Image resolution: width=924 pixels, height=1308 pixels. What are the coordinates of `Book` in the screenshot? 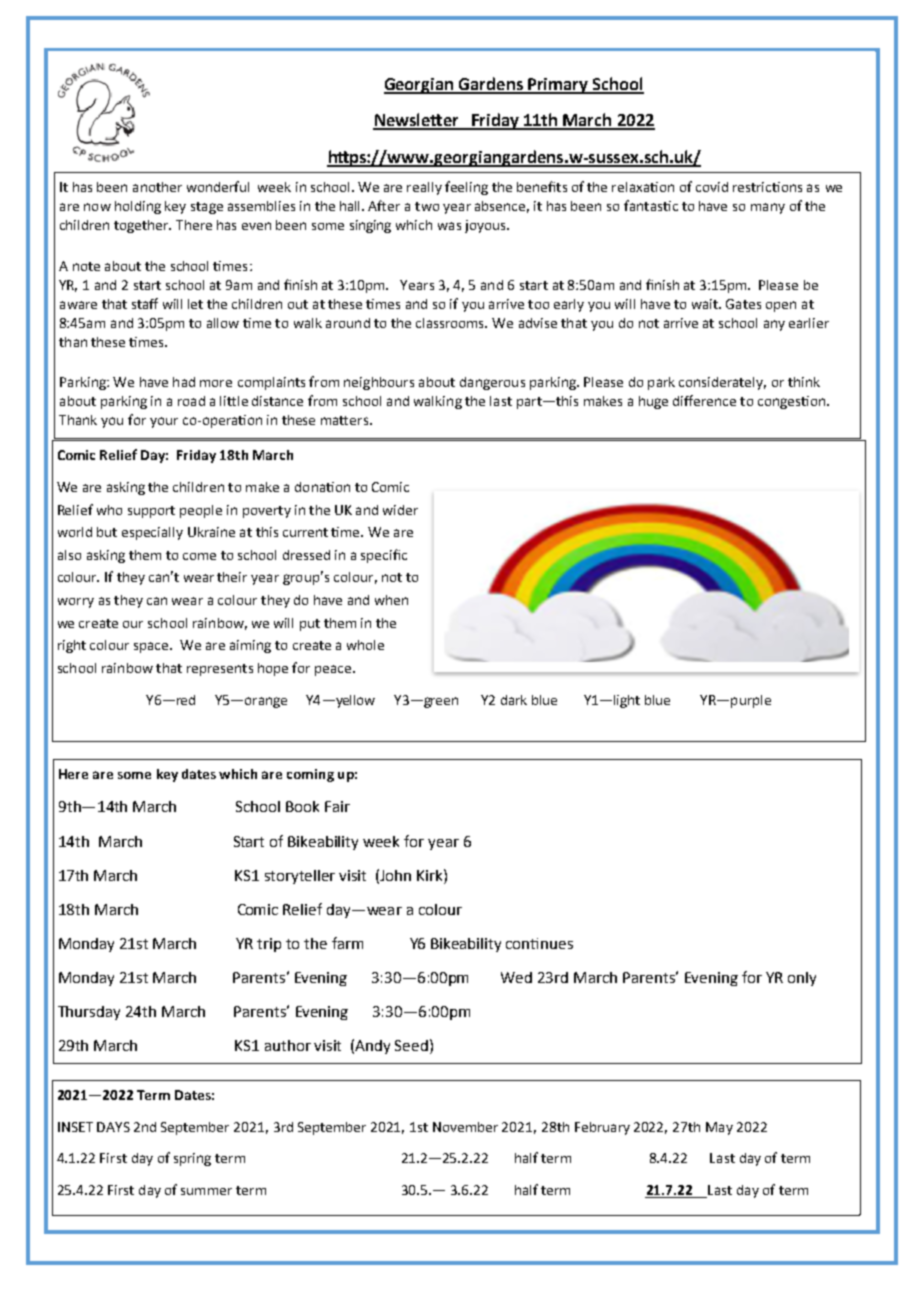 It's located at (302, 806).
